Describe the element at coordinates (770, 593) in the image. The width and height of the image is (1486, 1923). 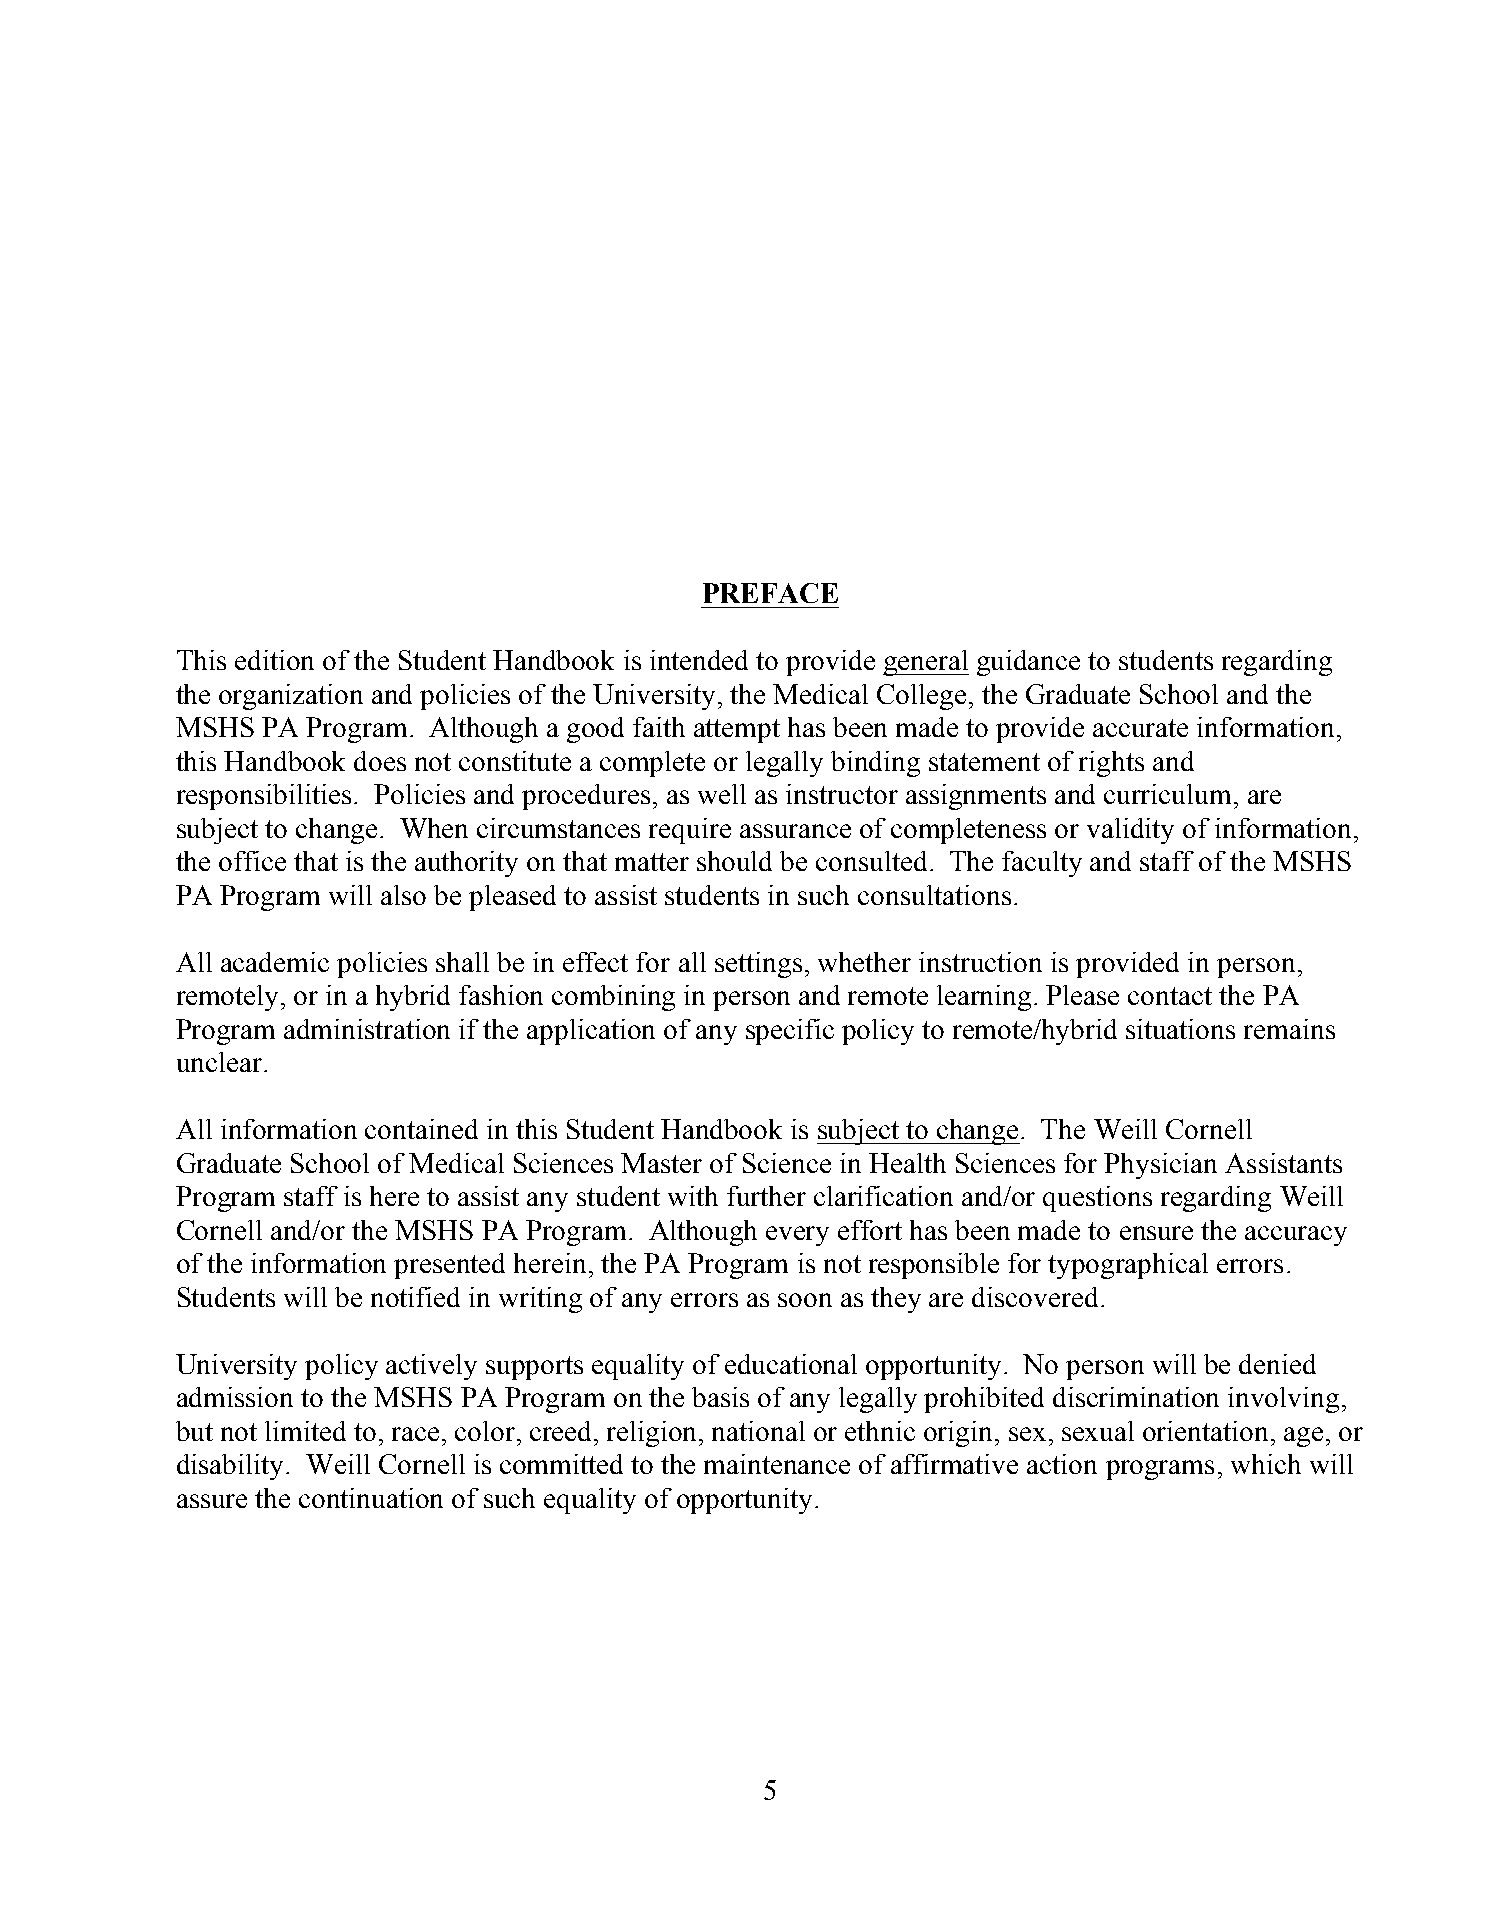
I see `PREFACE` at that location.
